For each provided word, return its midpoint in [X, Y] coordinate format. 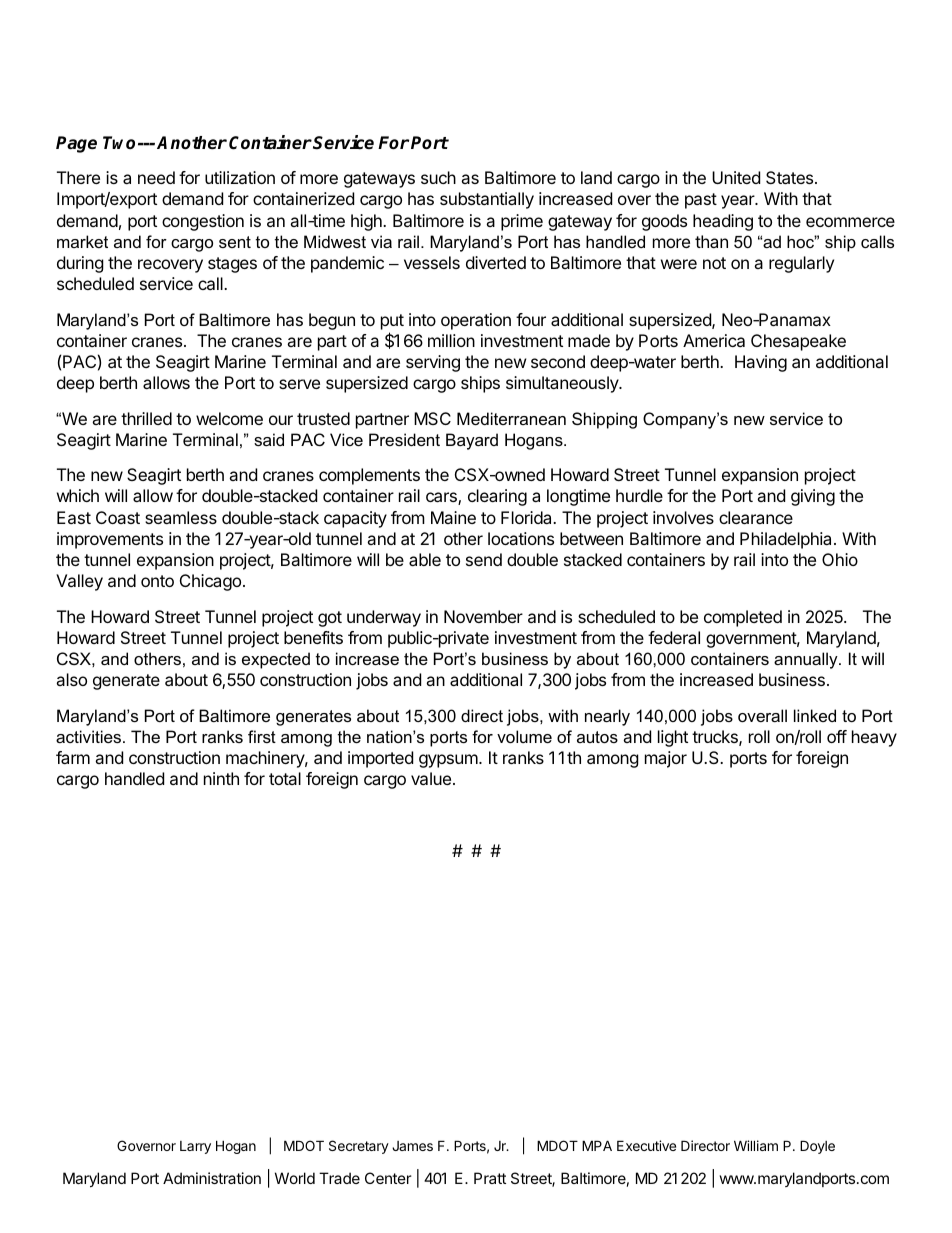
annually [807, 660]
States [791, 177]
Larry [195, 1147]
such [438, 177]
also [71, 679]
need [156, 177]
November [483, 616]
